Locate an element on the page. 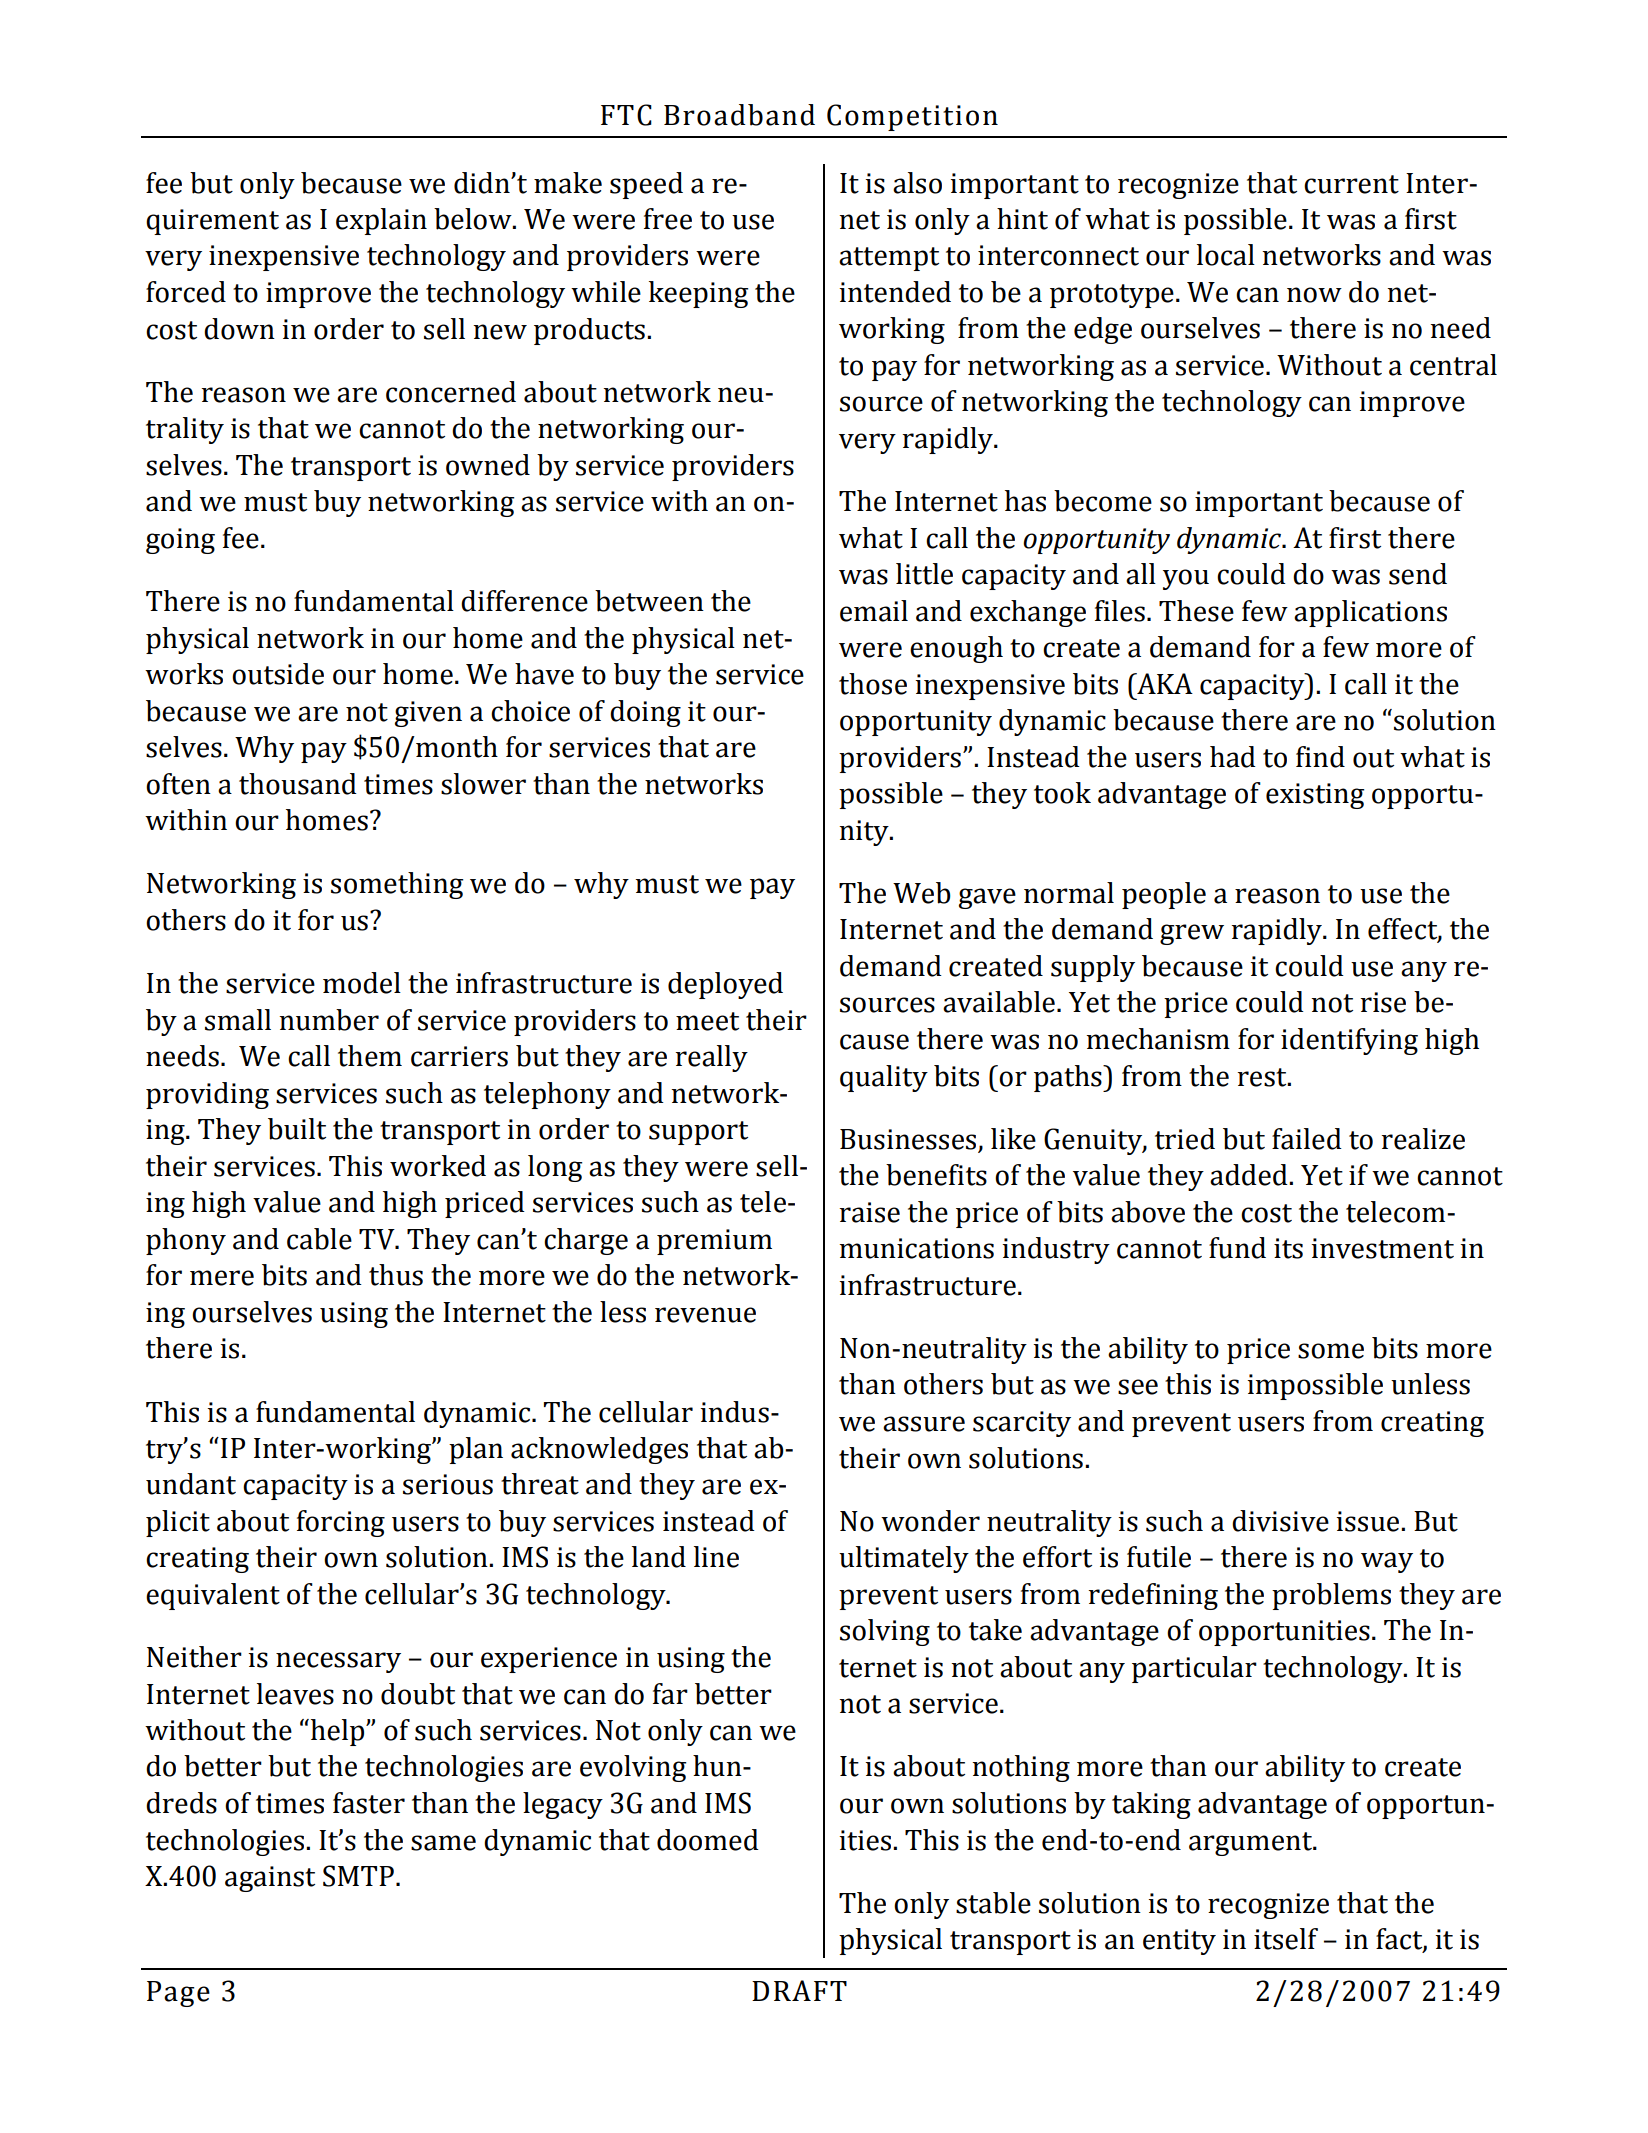 This image has height=2133, width=1648. email is located at coordinates (874, 611).
